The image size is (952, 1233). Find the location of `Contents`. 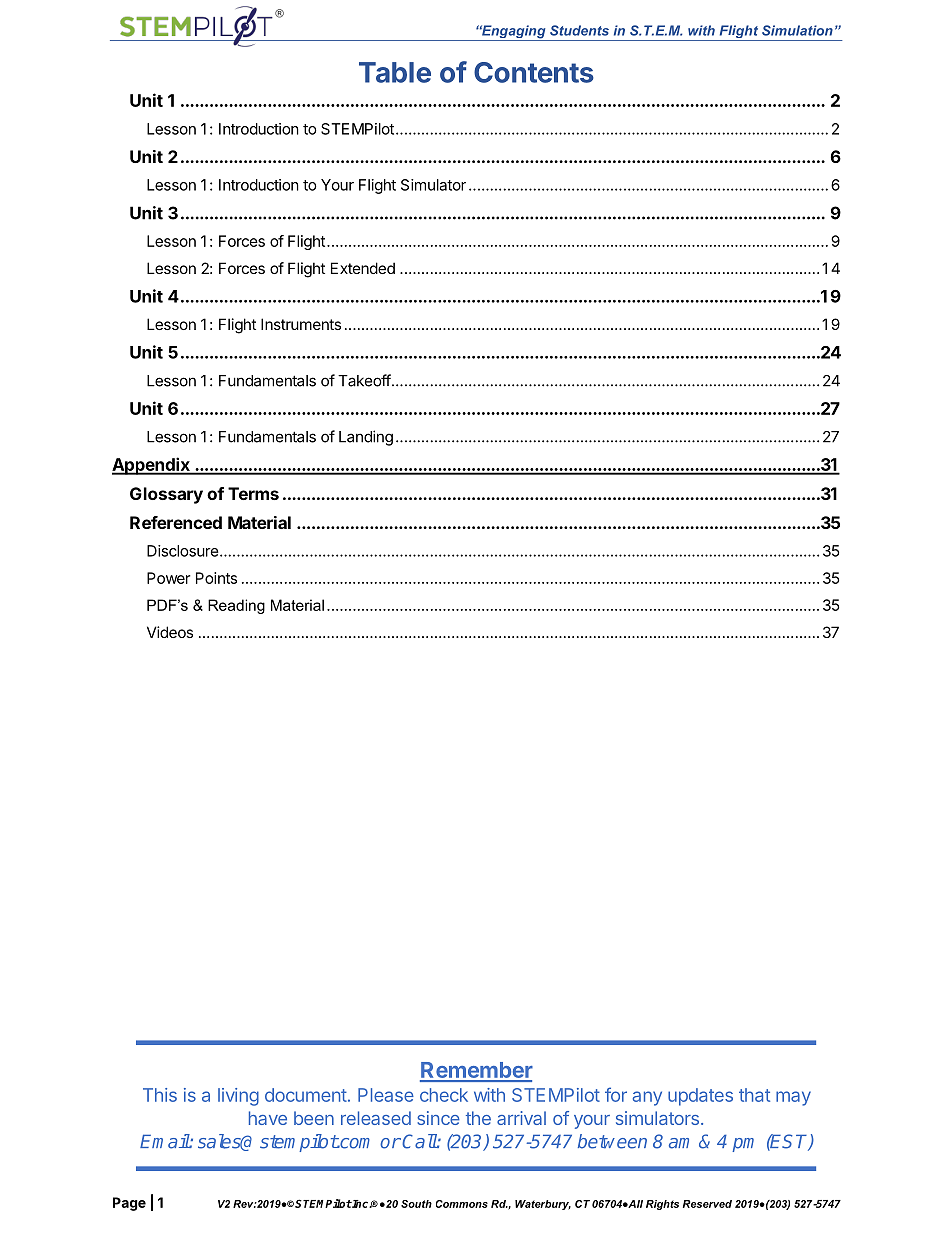

Contents is located at coordinates (534, 72).
